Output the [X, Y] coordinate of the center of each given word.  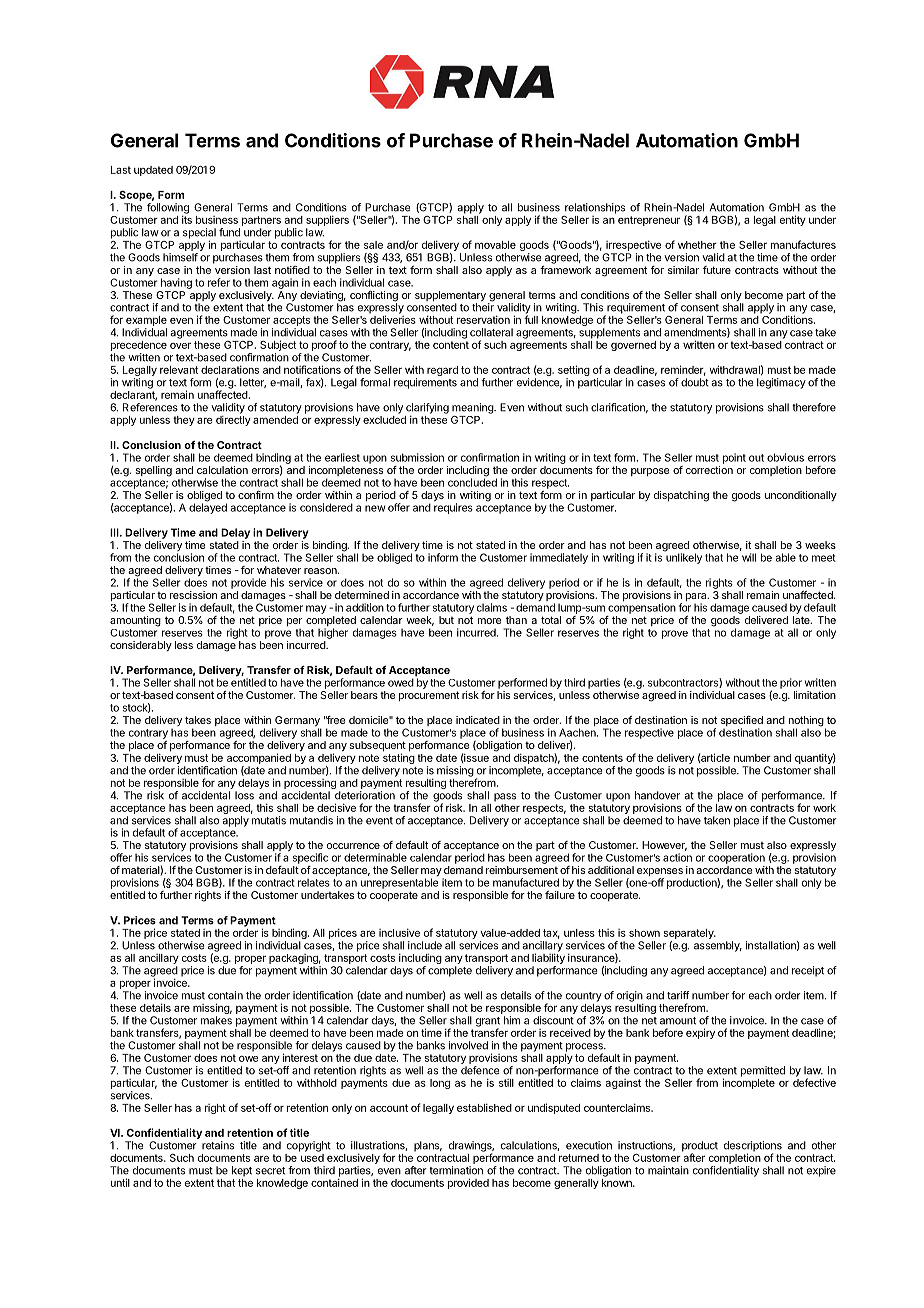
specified [742, 722]
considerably [141, 646]
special [199, 234]
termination [456, 1170]
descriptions [753, 1147]
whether [697, 245]
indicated [478, 720]
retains [218, 1145]
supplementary [450, 297]
